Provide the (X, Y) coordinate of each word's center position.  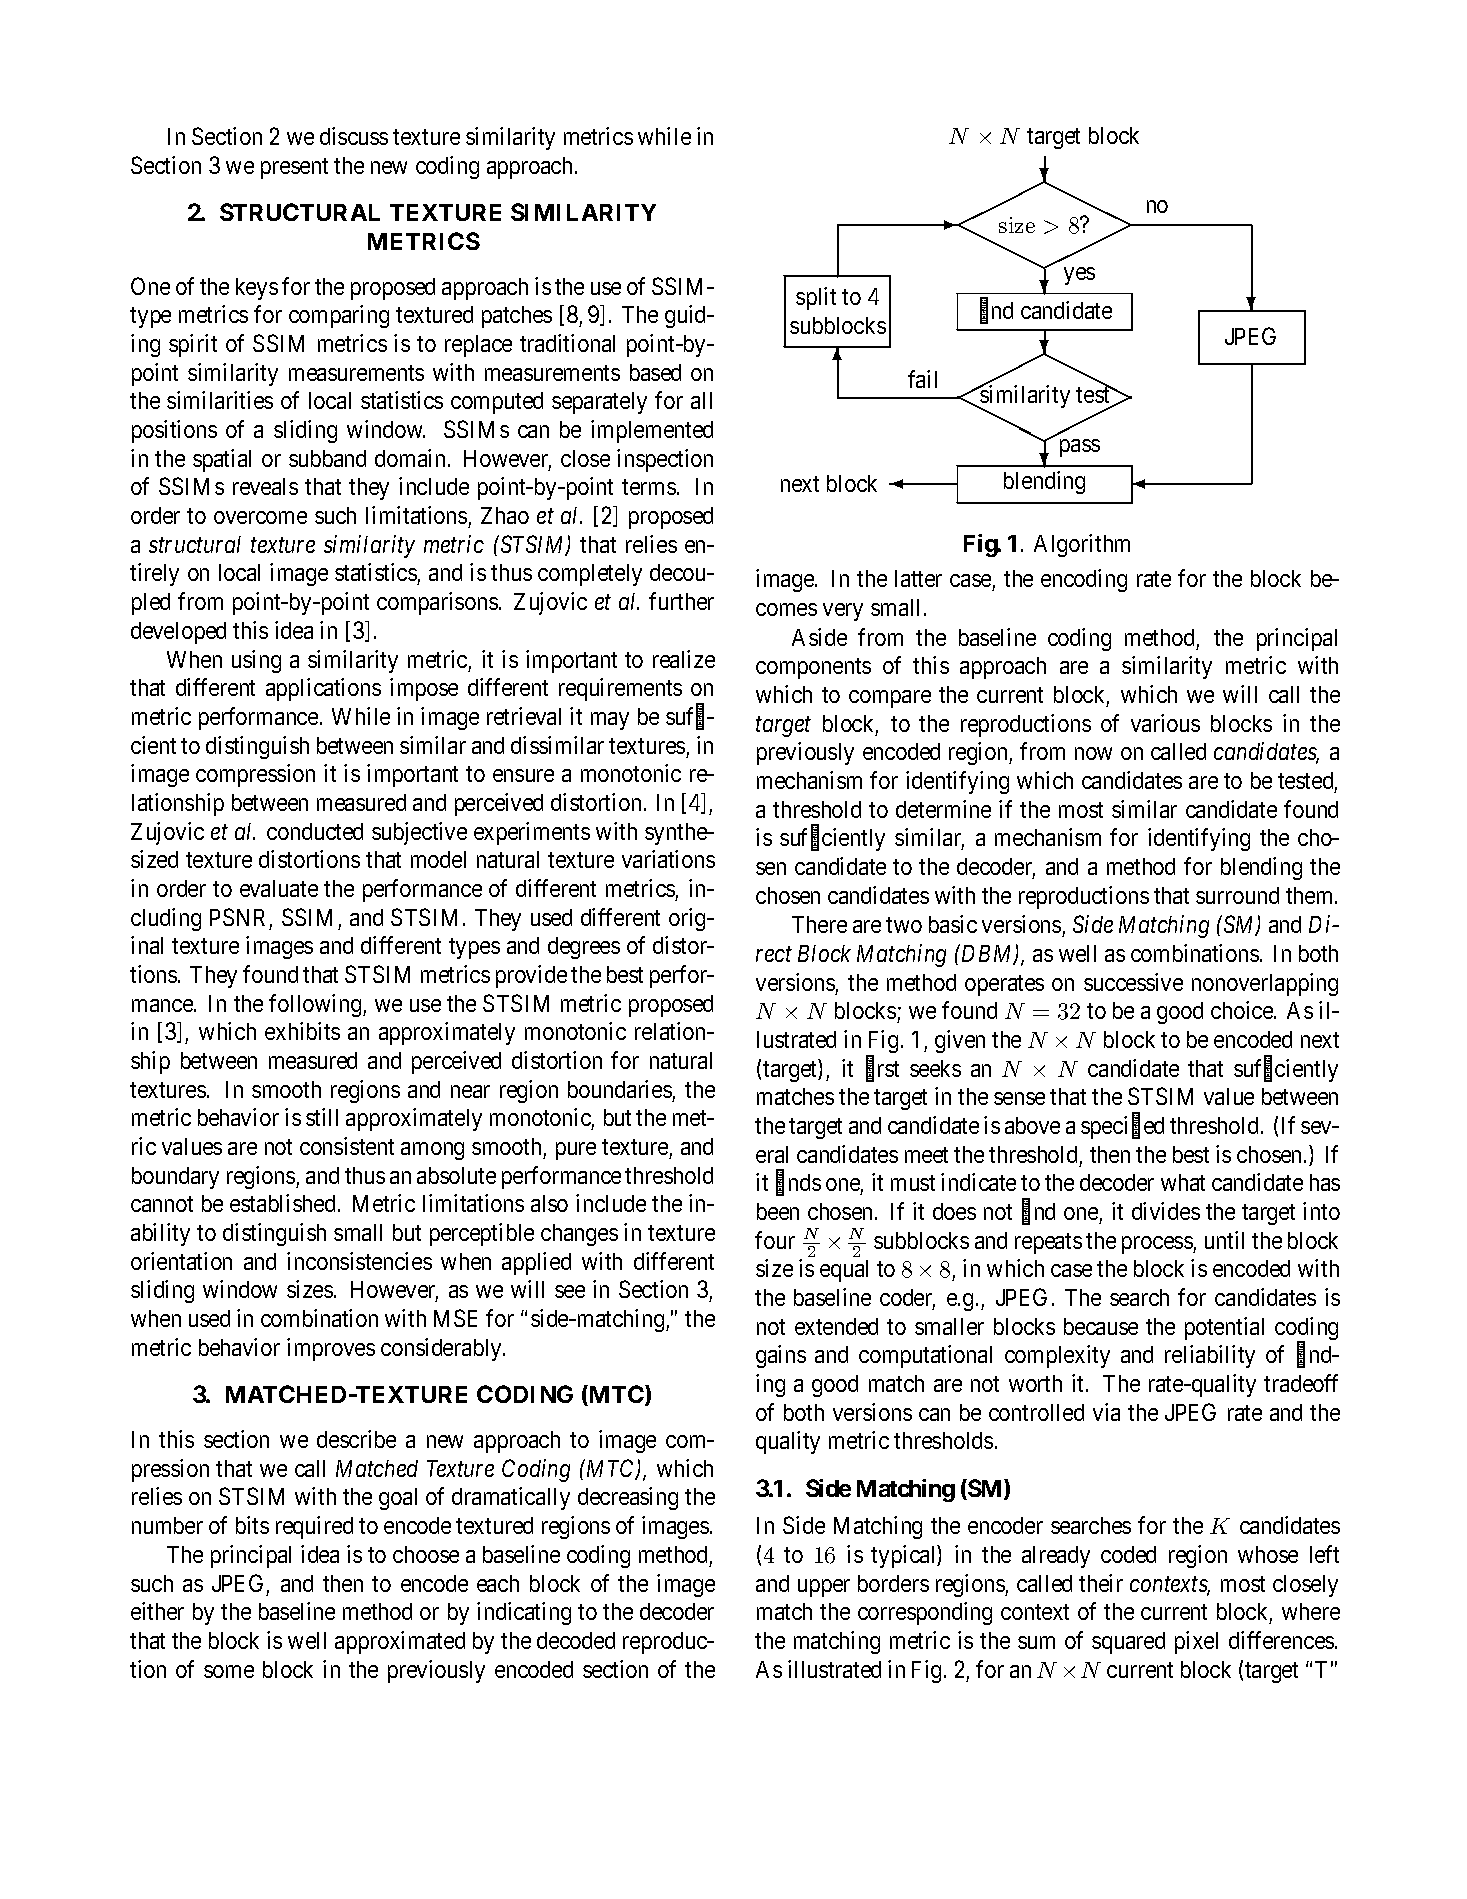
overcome (260, 517)
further (681, 601)
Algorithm (1082, 545)
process (1158, 1245)
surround (1237, 895)
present (294, 168)
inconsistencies (359, 1261)
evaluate (279, 888)
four (775, 1240)
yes (1079, 276)
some (229, 1671)
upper (824, 1588)
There (819, 924)
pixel (1196, 1642)
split (816, 298)
